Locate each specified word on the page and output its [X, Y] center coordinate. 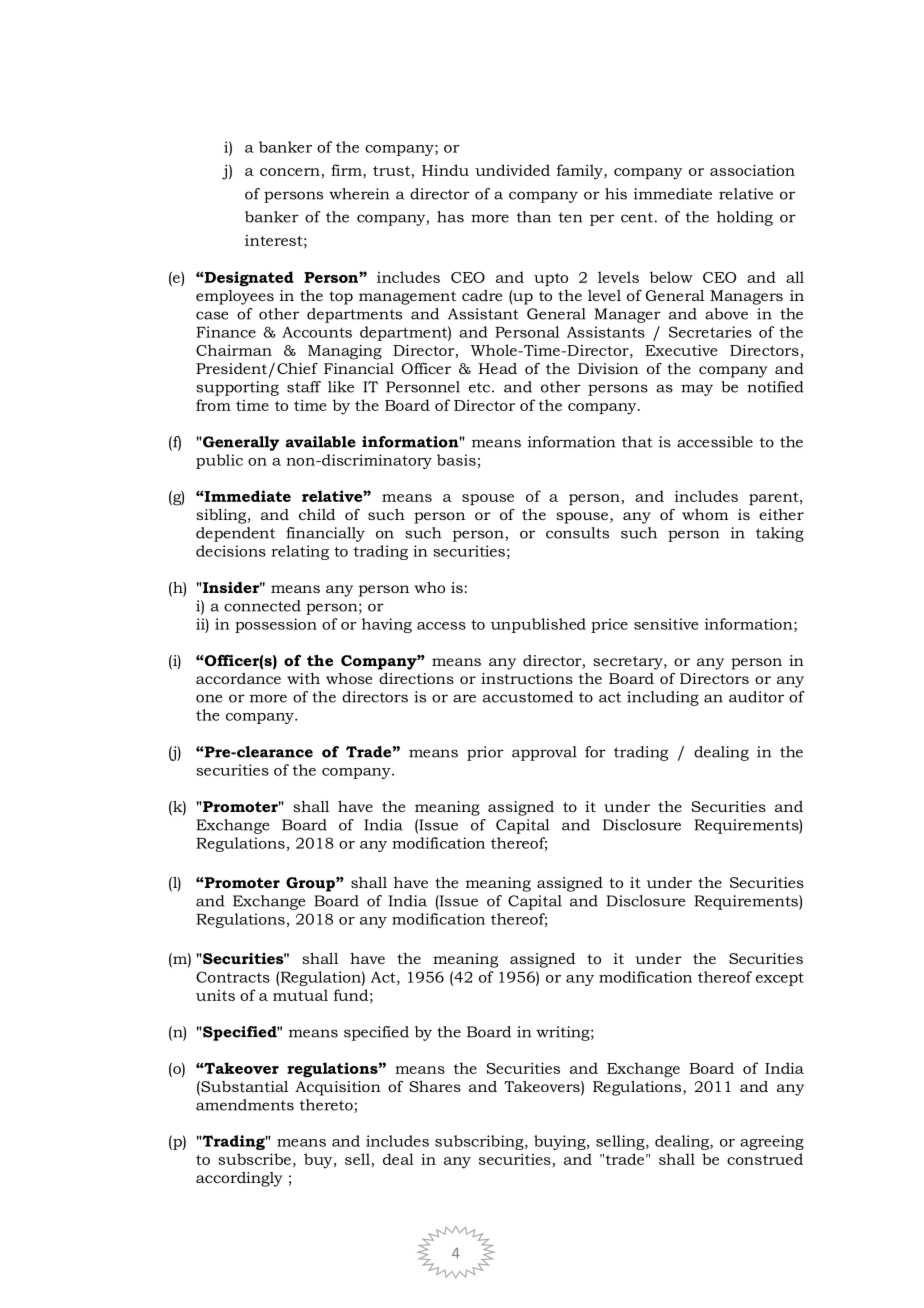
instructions [527, 678]
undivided [512, 170]
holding [745, 218]
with [303, 678]
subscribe [254, 1159]
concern [290, 172]
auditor [756, 697]
